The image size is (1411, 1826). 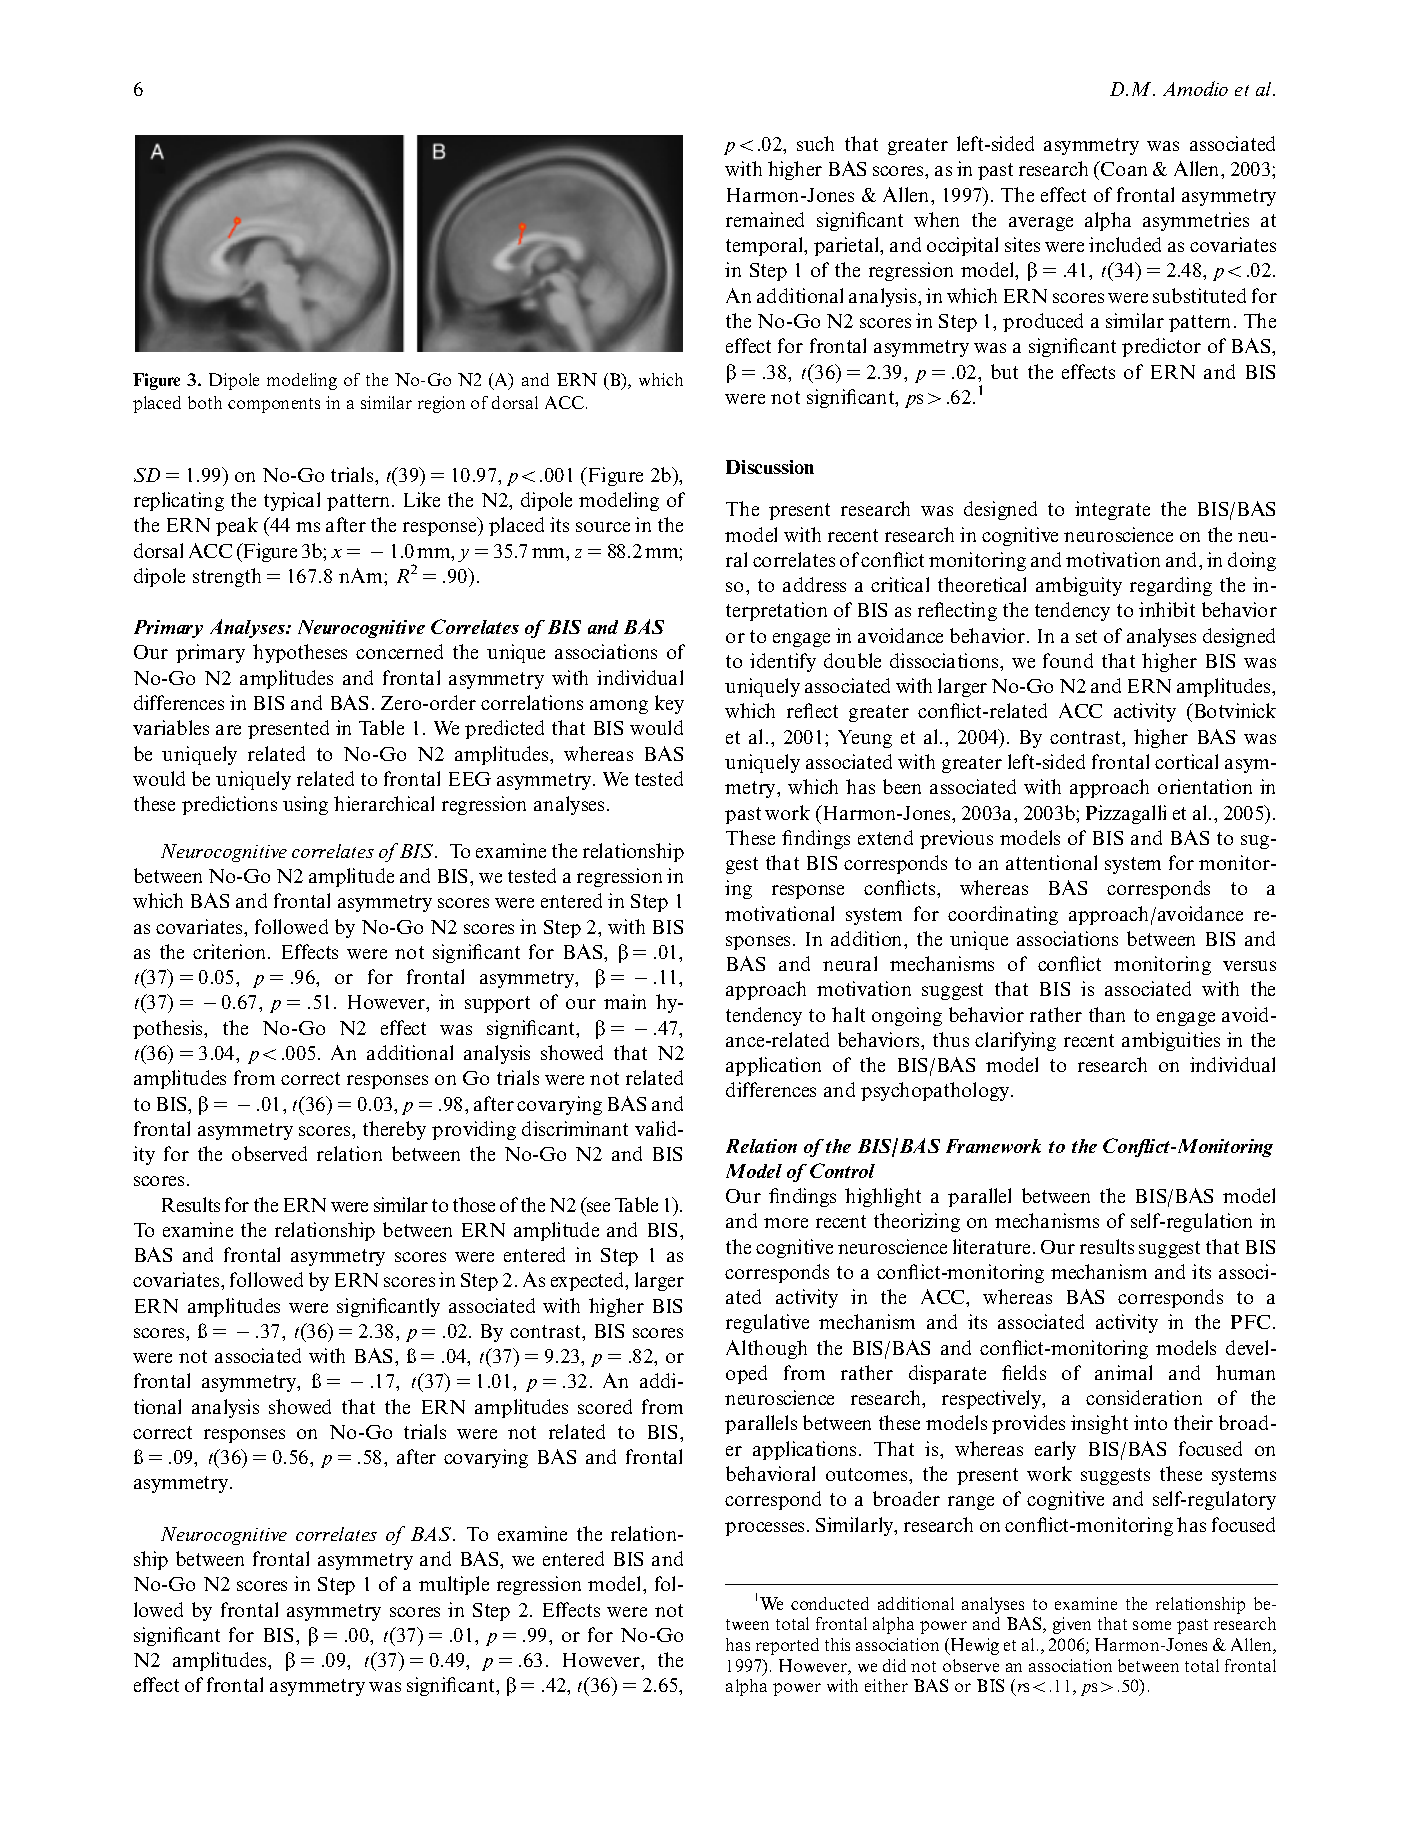 I want to click on thereby, so click(x=394, y=1130).
